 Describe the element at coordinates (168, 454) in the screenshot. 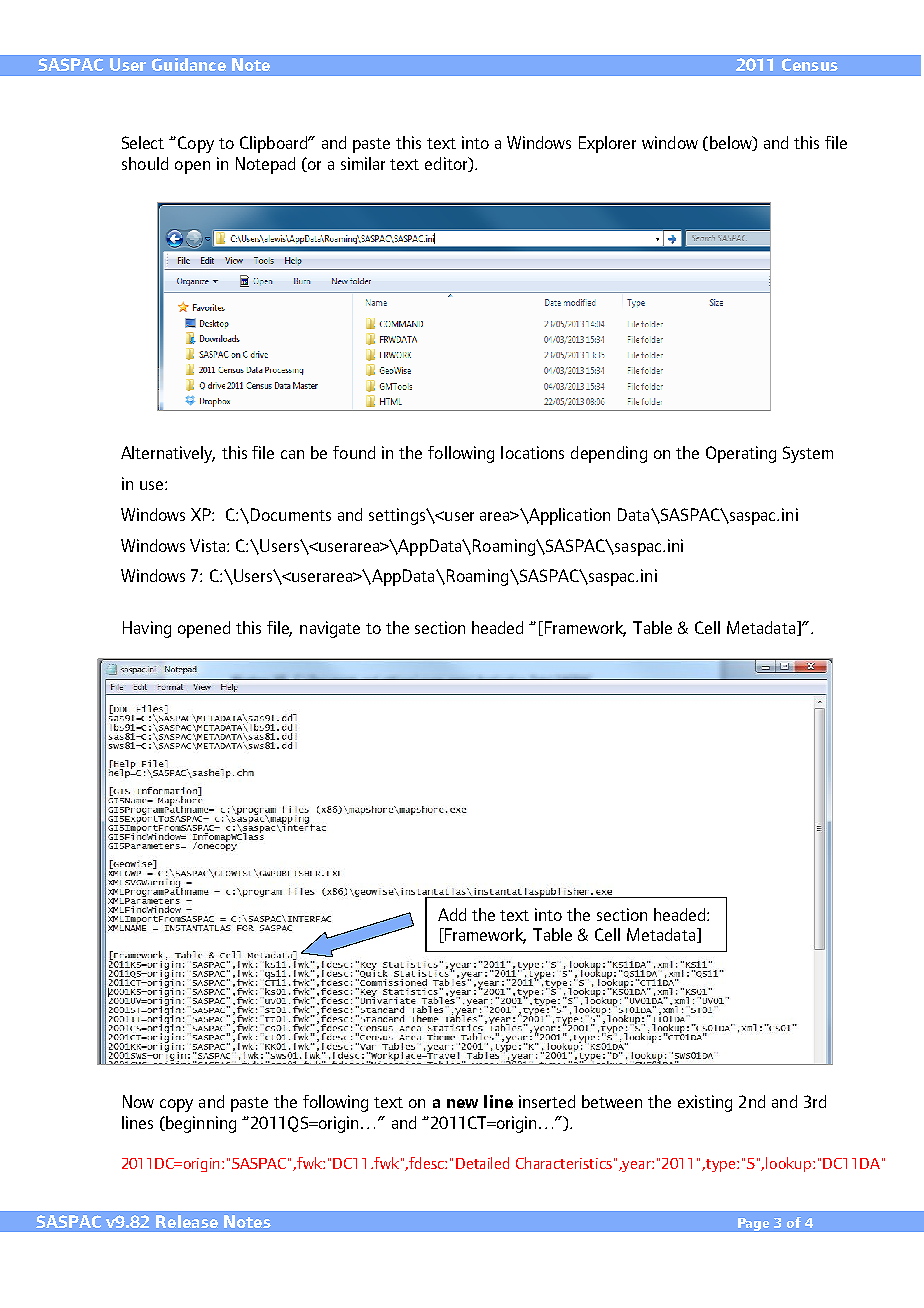

I see `Alternatively` at that location.
